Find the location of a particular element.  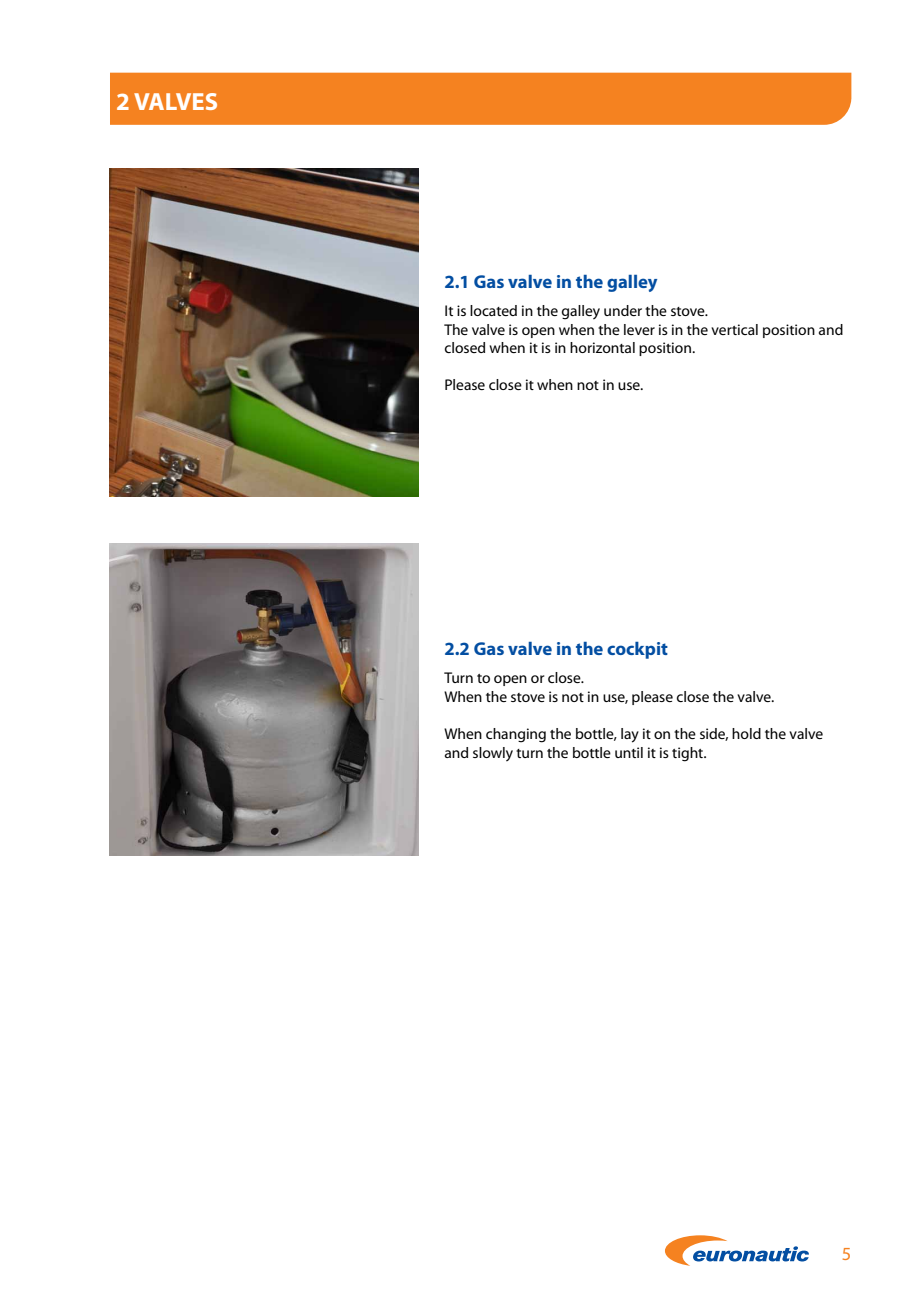

lay is located at coordinates (630, 735).
